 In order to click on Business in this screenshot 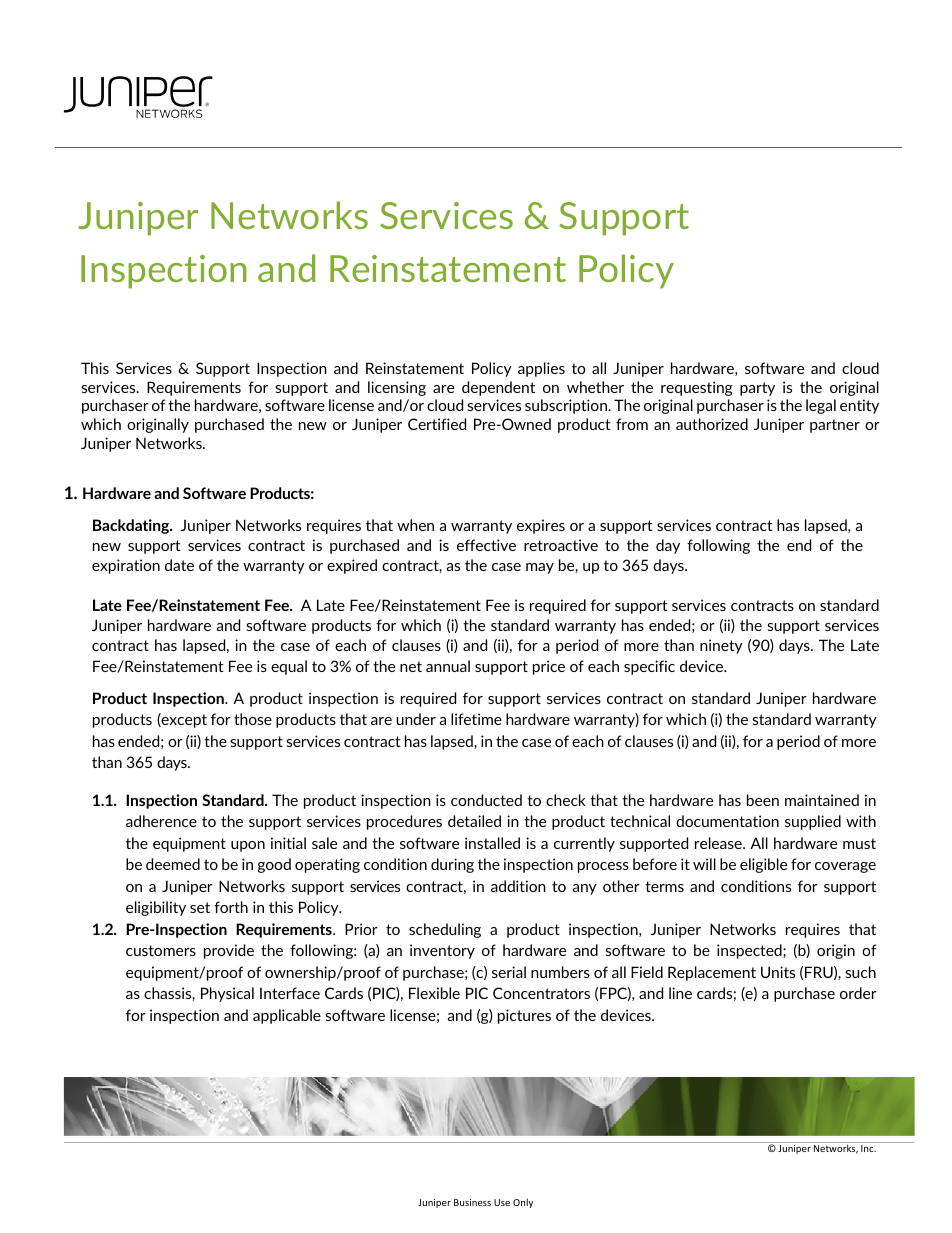, I will do `click(472, 1202)`.
